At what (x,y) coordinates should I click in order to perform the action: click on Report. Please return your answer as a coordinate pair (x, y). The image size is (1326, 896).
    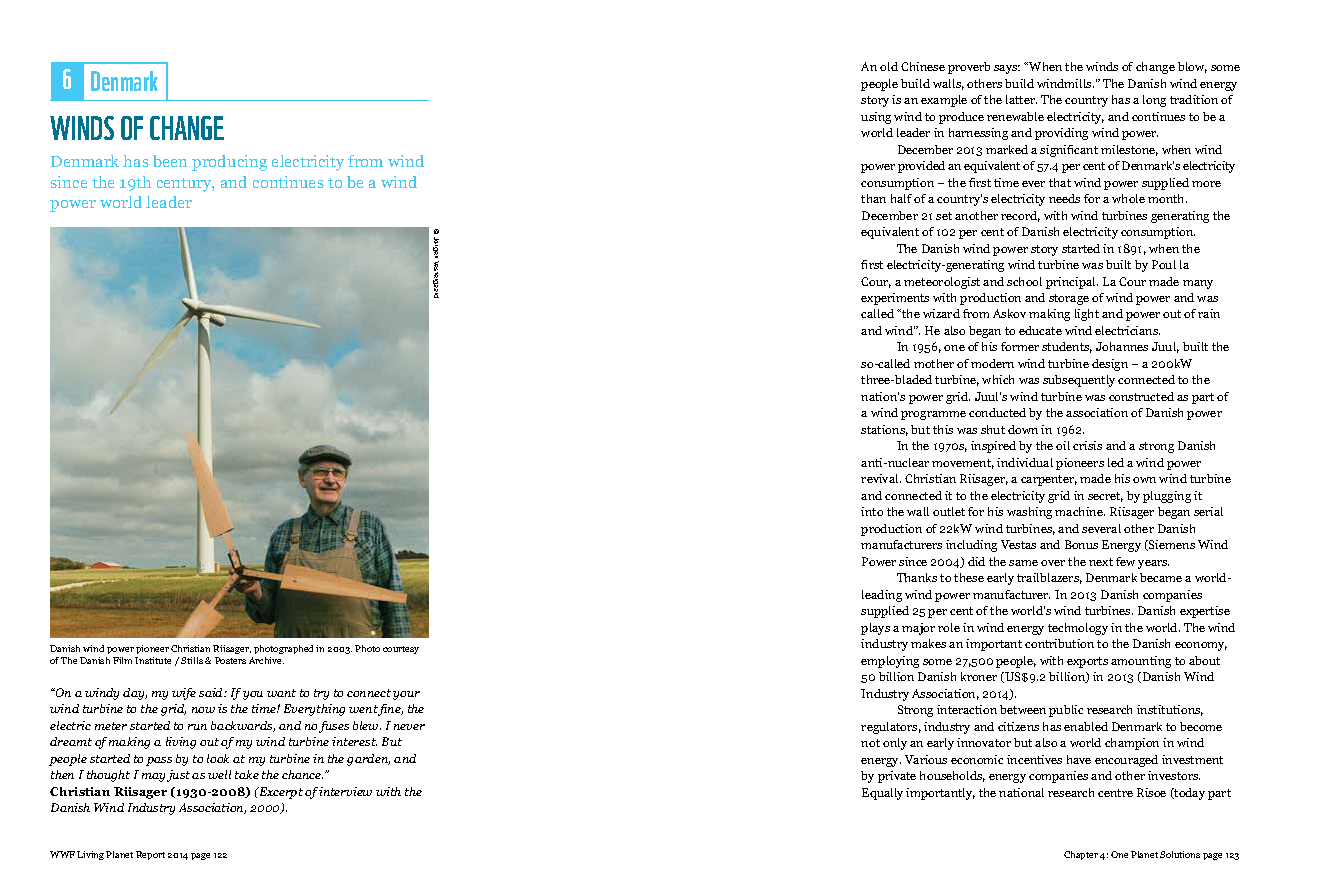
    Looking at the image, I should click on (150, 855).
